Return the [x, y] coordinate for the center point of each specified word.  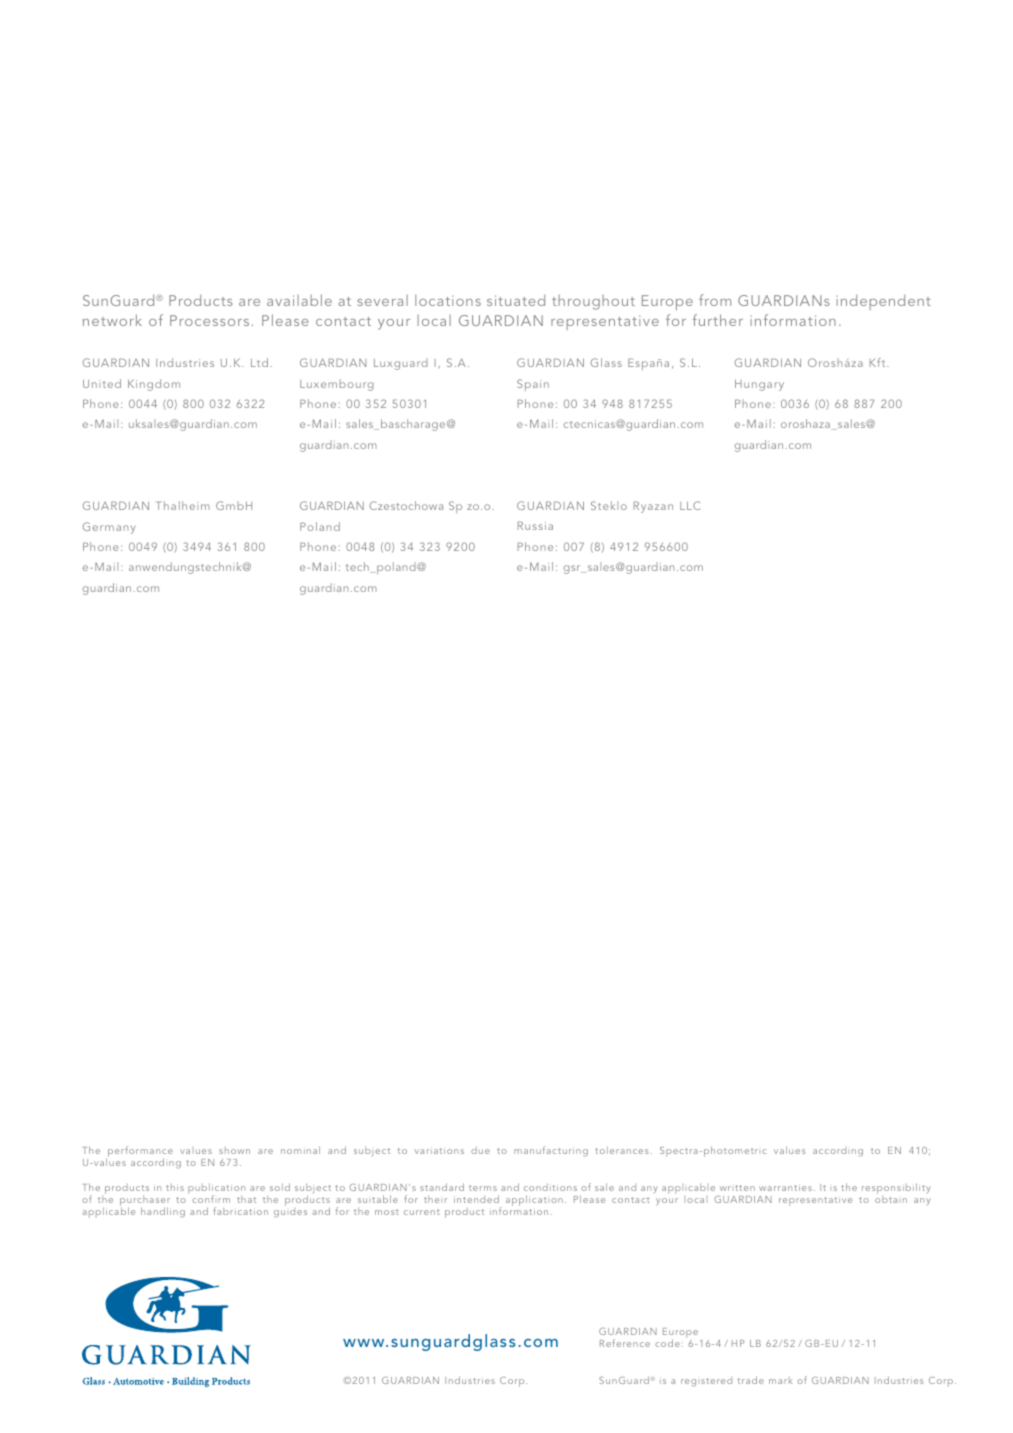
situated [516, 300]
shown [234, 1150]
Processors [209, 320]
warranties [785, 1187]
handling [163, 1212]
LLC [690, 505]
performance [139, 1153]
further [717, 320]
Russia [535, 525]
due [480, 1150]
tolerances [622, 1150]
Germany [109, 528]
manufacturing [551, 1151]
